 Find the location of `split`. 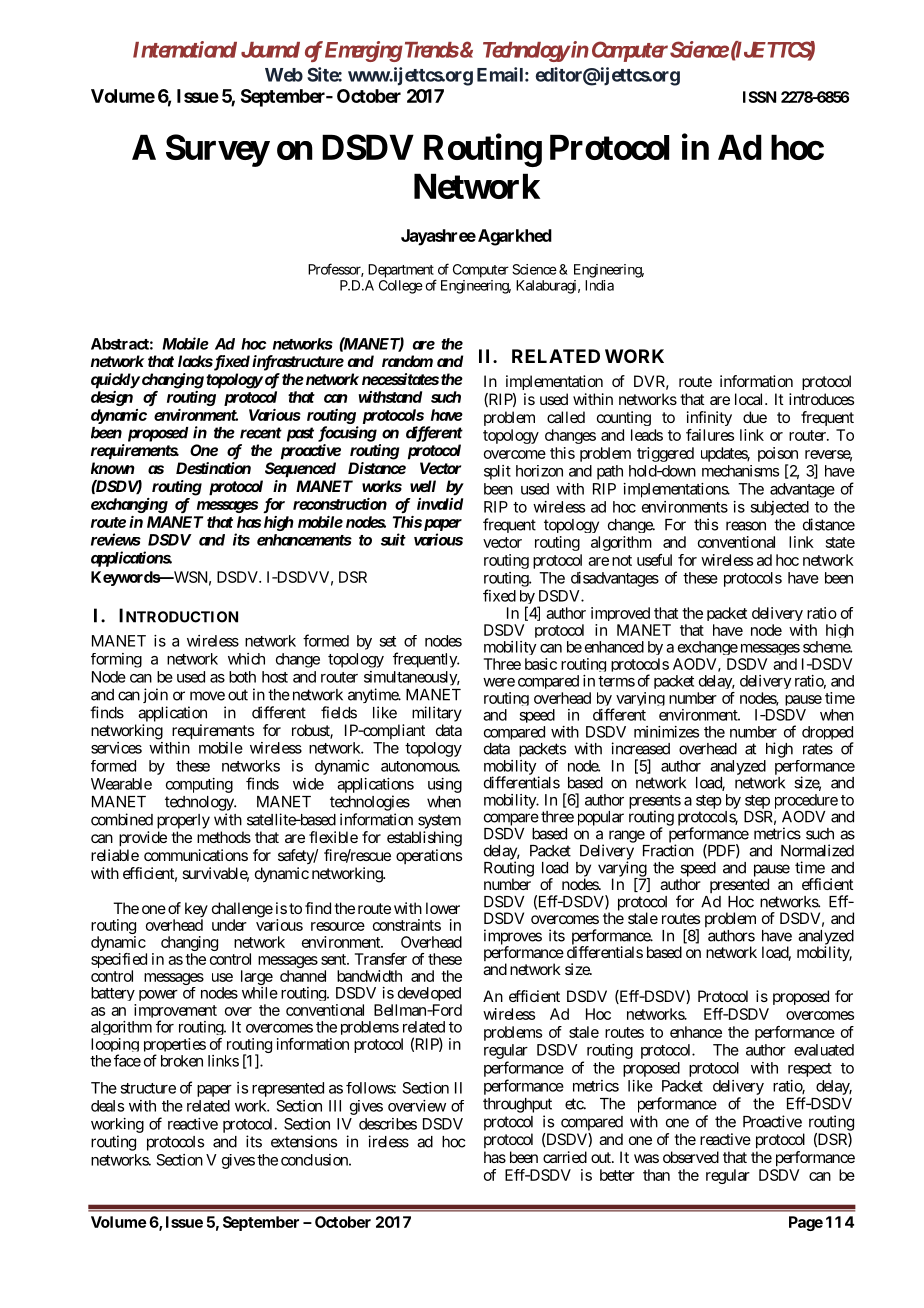

split is located at coordinates (497, 472).
